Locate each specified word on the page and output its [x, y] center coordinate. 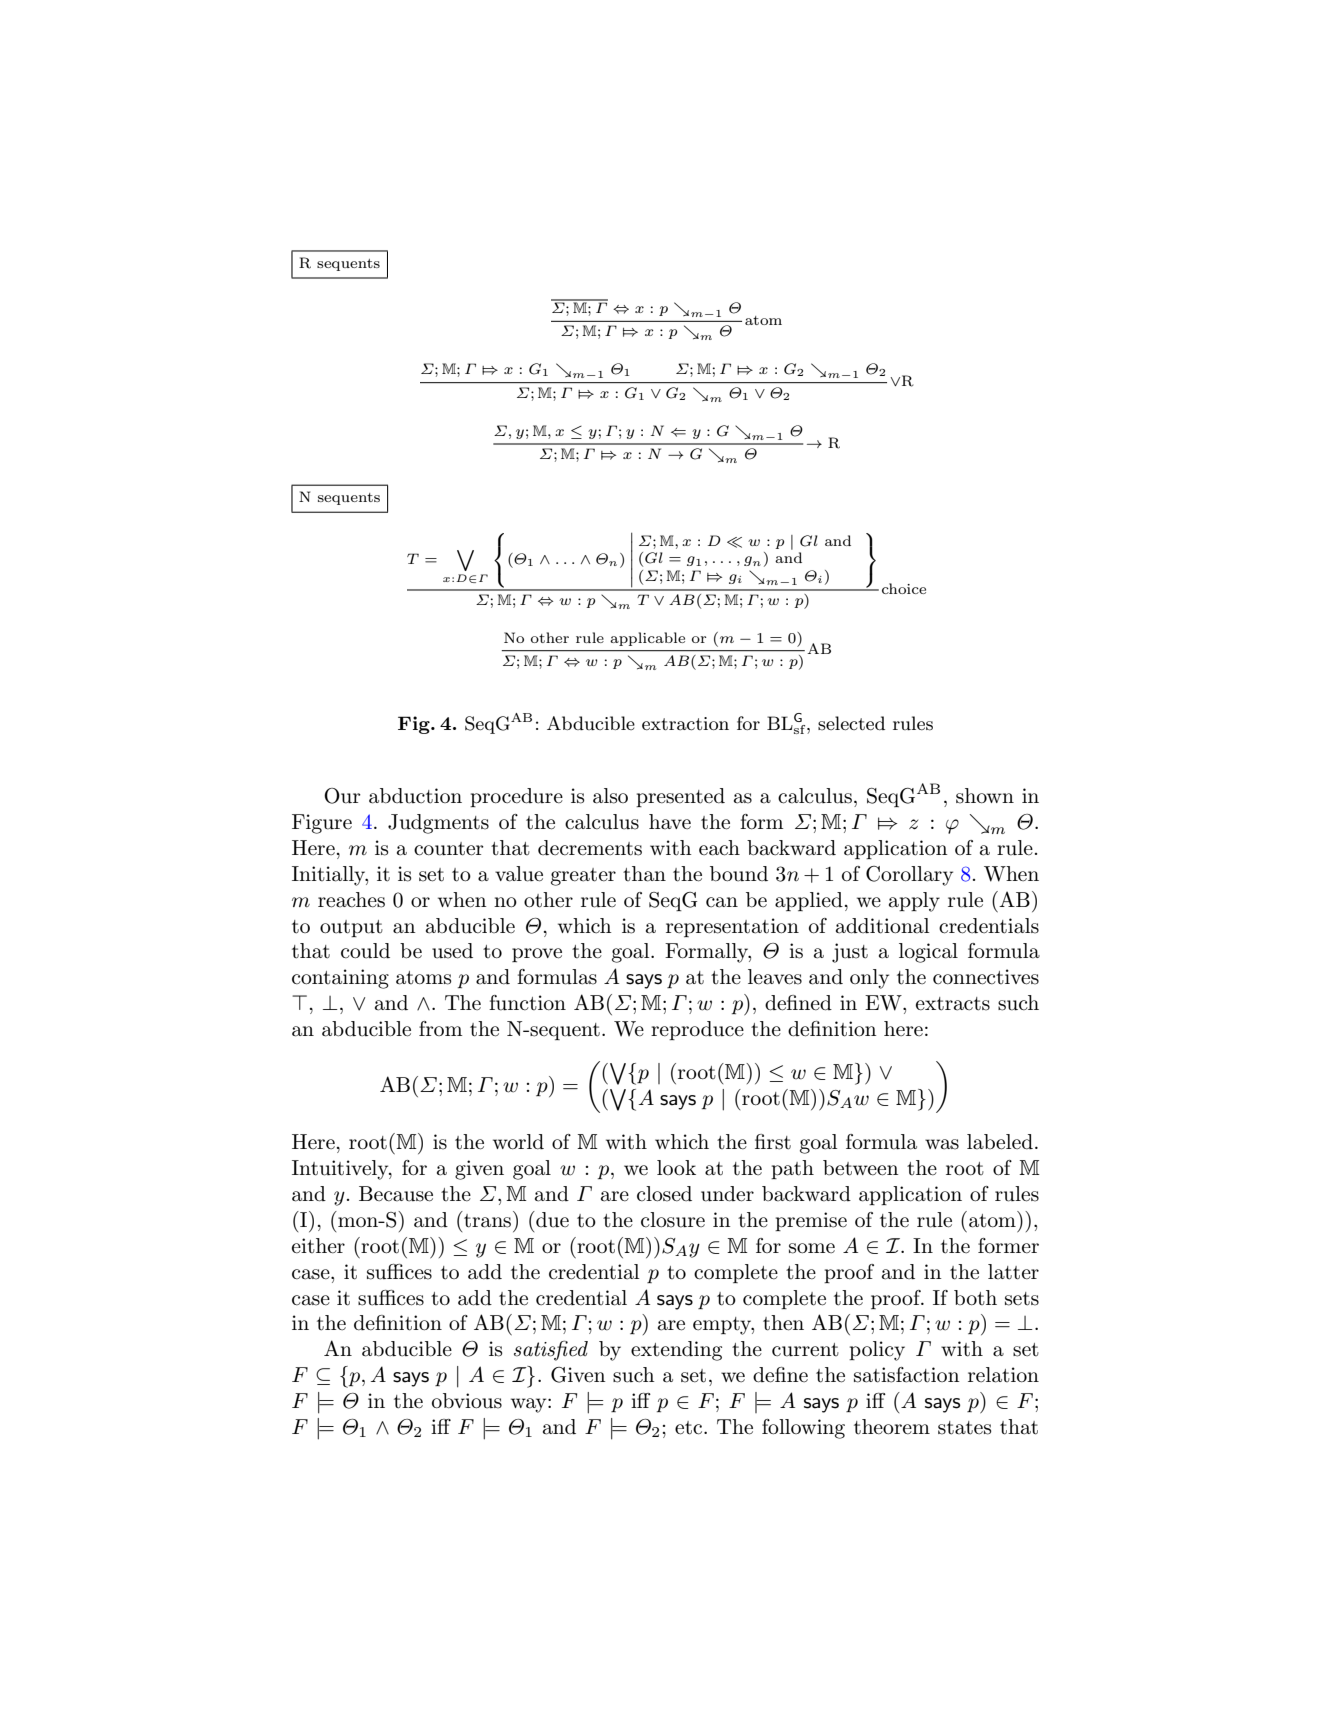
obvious [467, 1401]
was [942, 1144]
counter [449, 849]
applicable [647, 639]
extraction [685, 724]
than [644, 874]
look [676, 1167]
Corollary [909, 876]
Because [396, 1194]
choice [904, 588]
